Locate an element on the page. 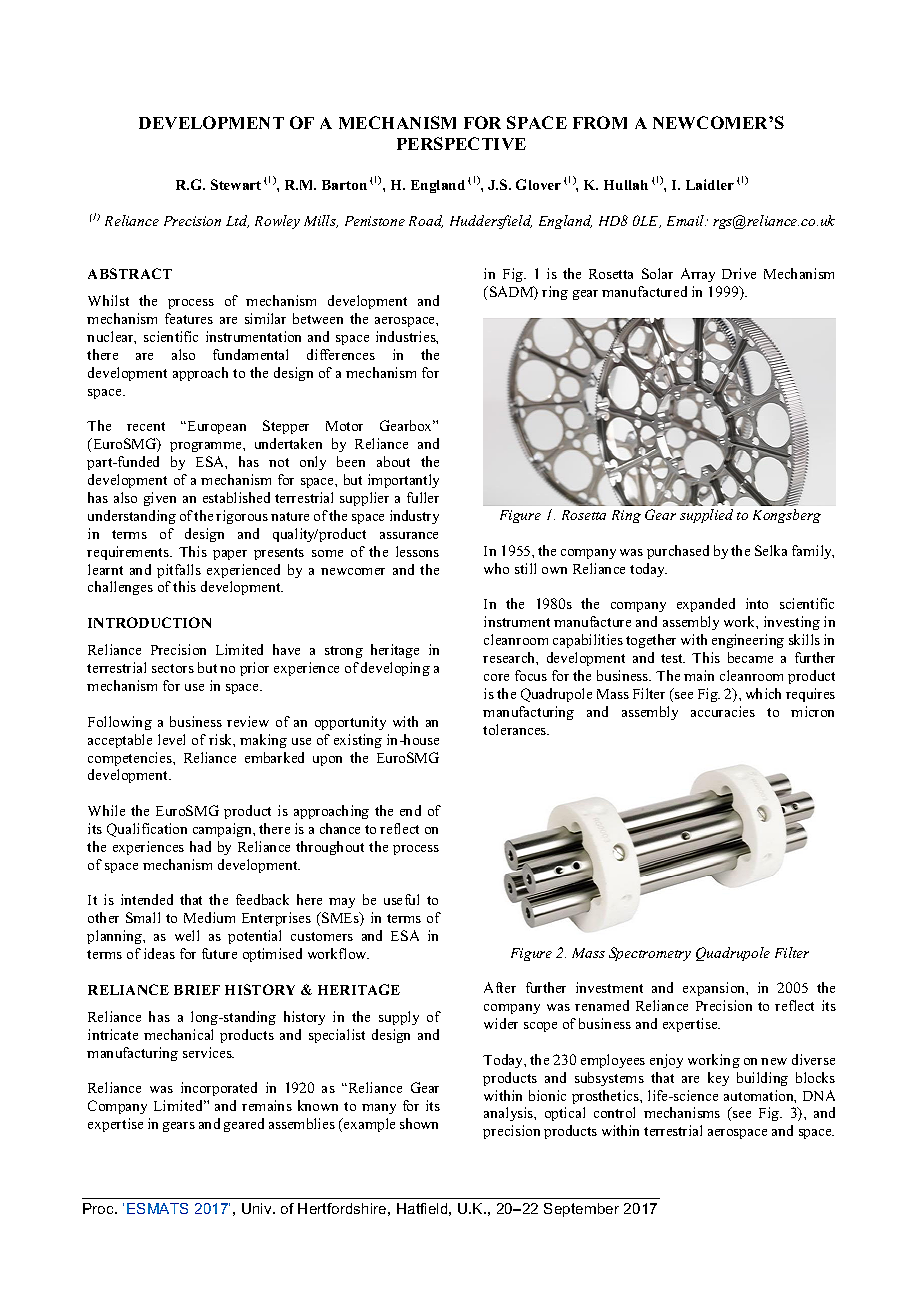 The height and width of the page is (1308, 924). had is located at coordinates (200, 846).
